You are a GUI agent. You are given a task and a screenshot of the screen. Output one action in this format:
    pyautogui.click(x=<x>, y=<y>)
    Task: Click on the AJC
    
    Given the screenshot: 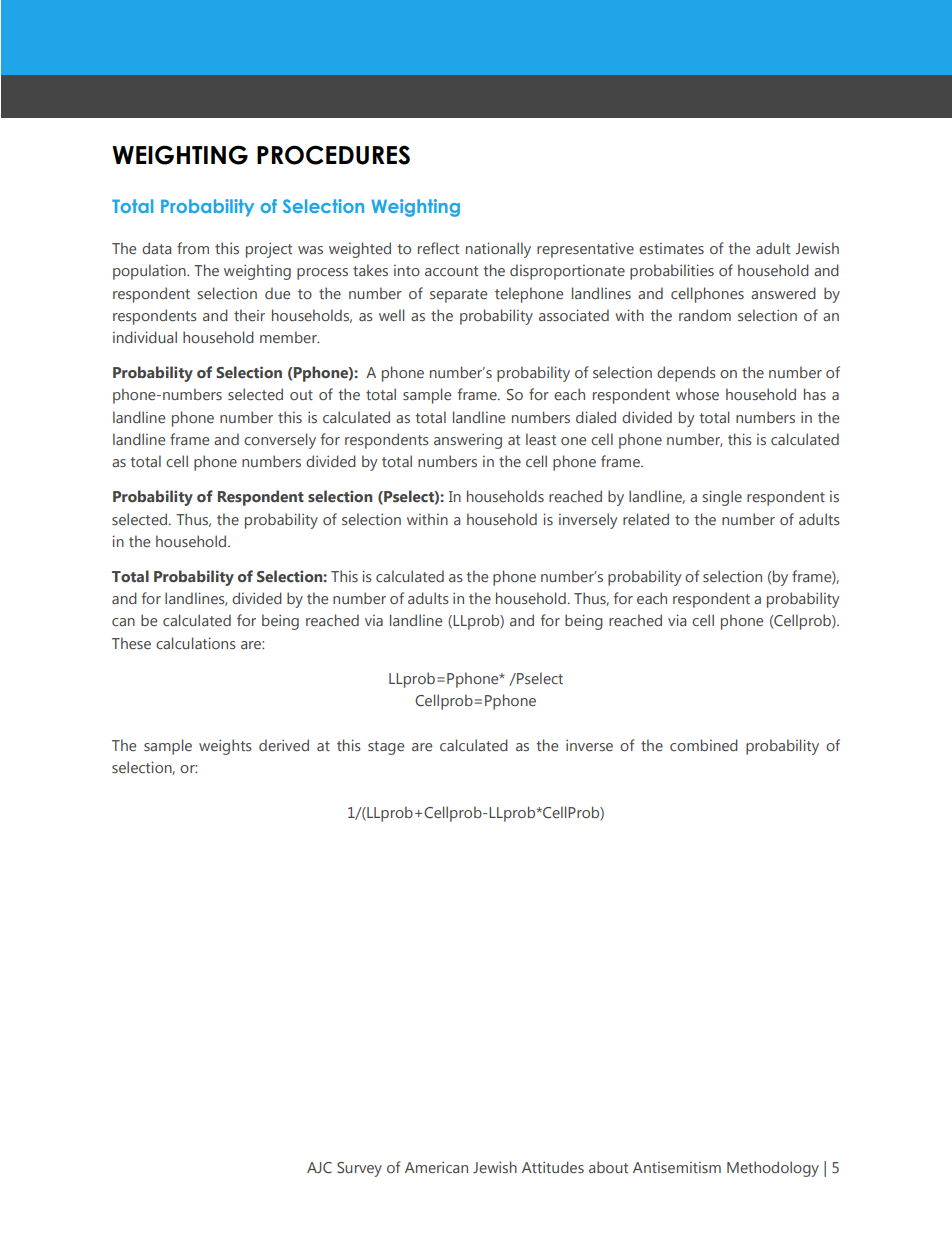 What is the action you would take?
    pyautogui.click(x=319, y=1168)
